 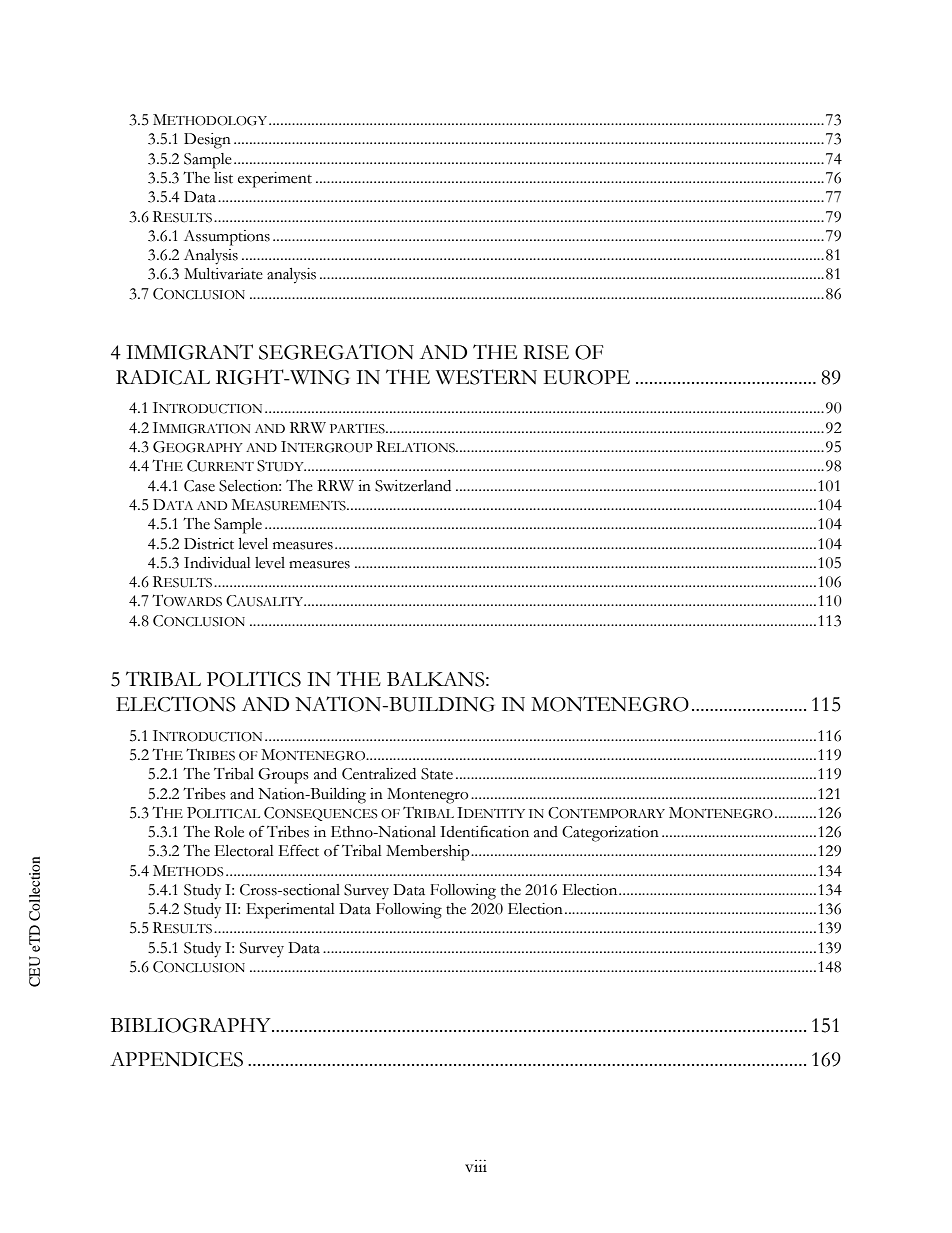 I want to click on viii, so click(x=476, y=1166).
